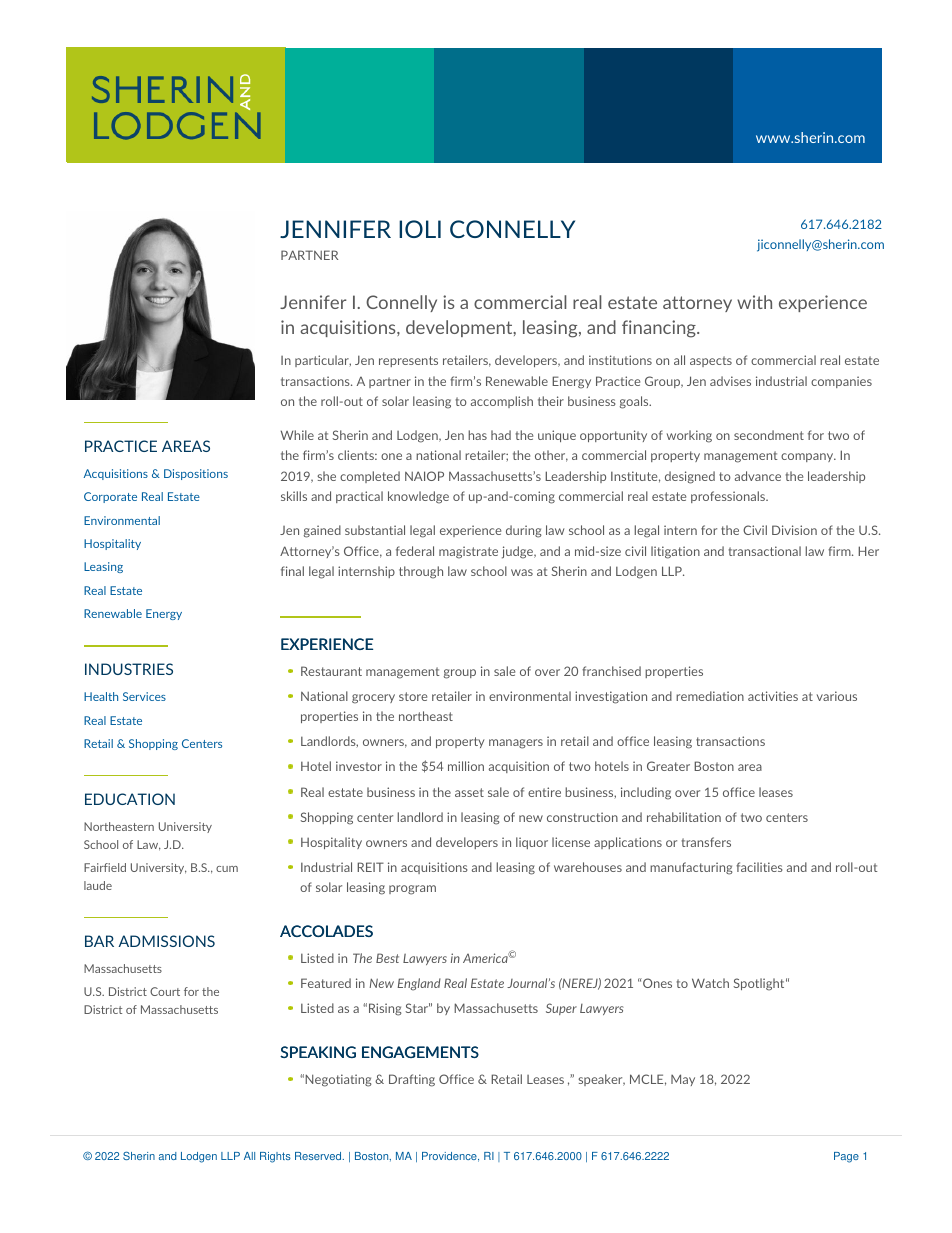 The image size is (952, 1233). What do you see at coordinates (468, 552) in the image?
I see `magistrate` at bounding box center [468, 552].
